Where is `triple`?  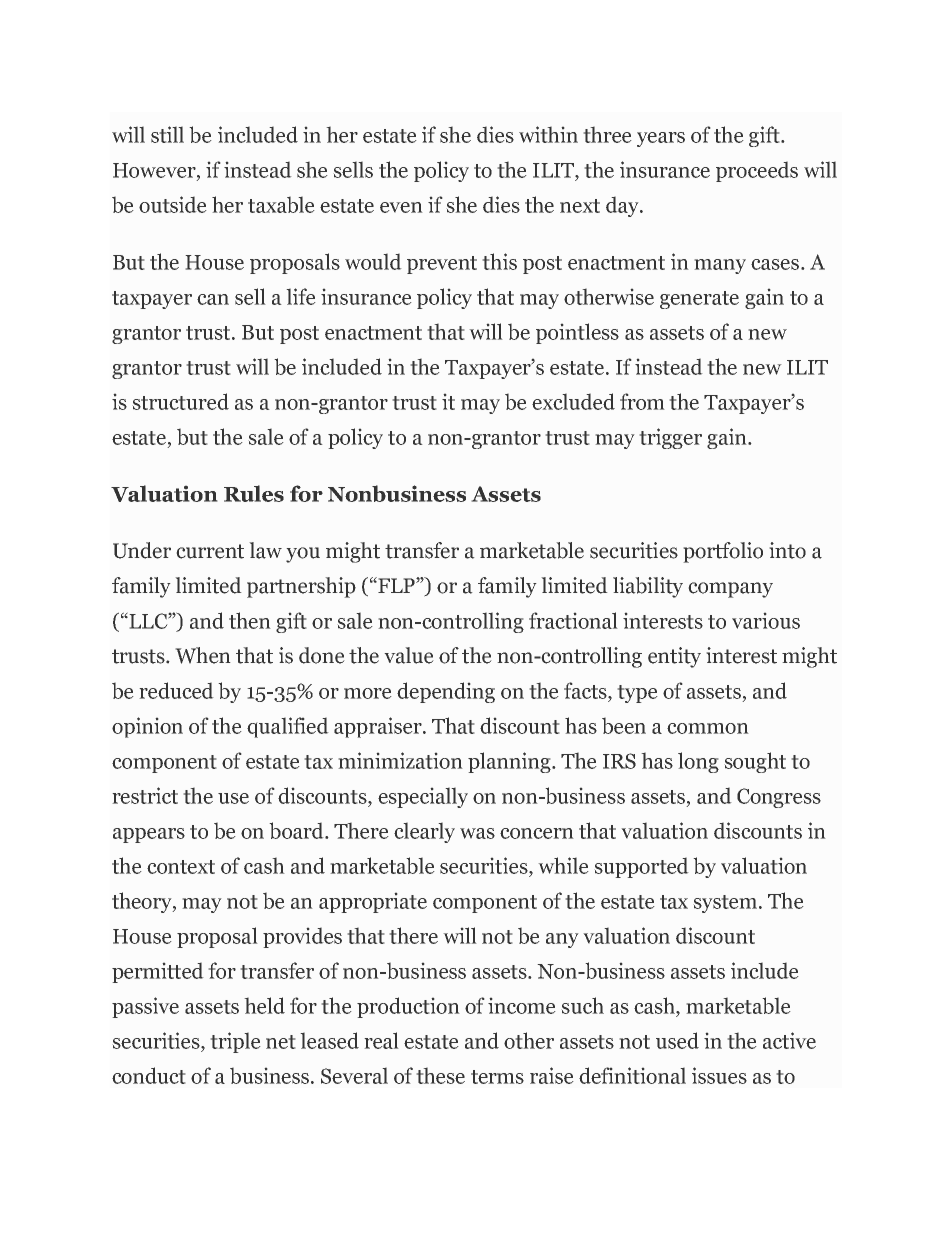 triple is located at coordinates (235, 1042).
